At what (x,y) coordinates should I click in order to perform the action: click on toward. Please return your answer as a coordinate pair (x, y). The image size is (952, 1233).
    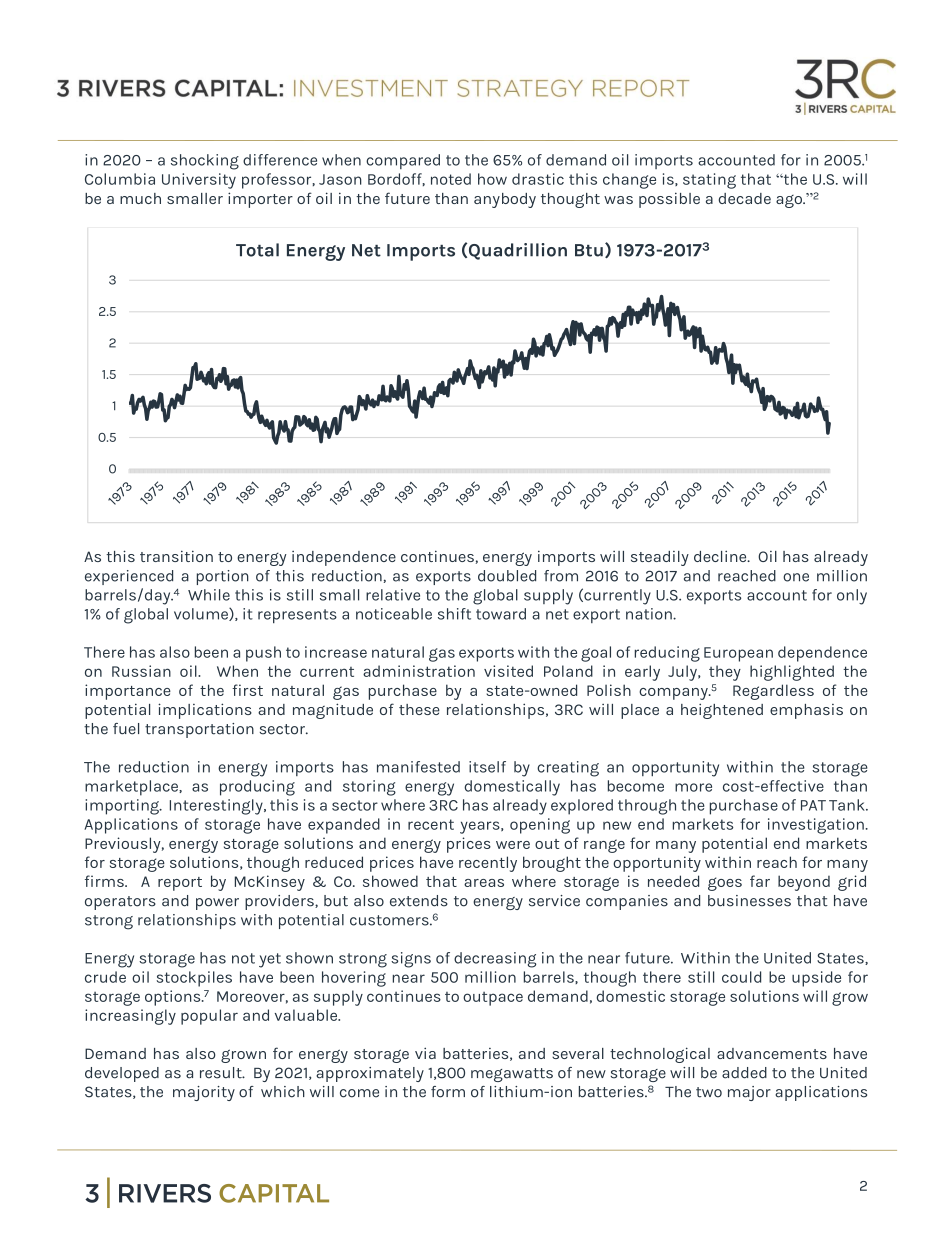
    Looking at the image, I should click on (501, 614).
